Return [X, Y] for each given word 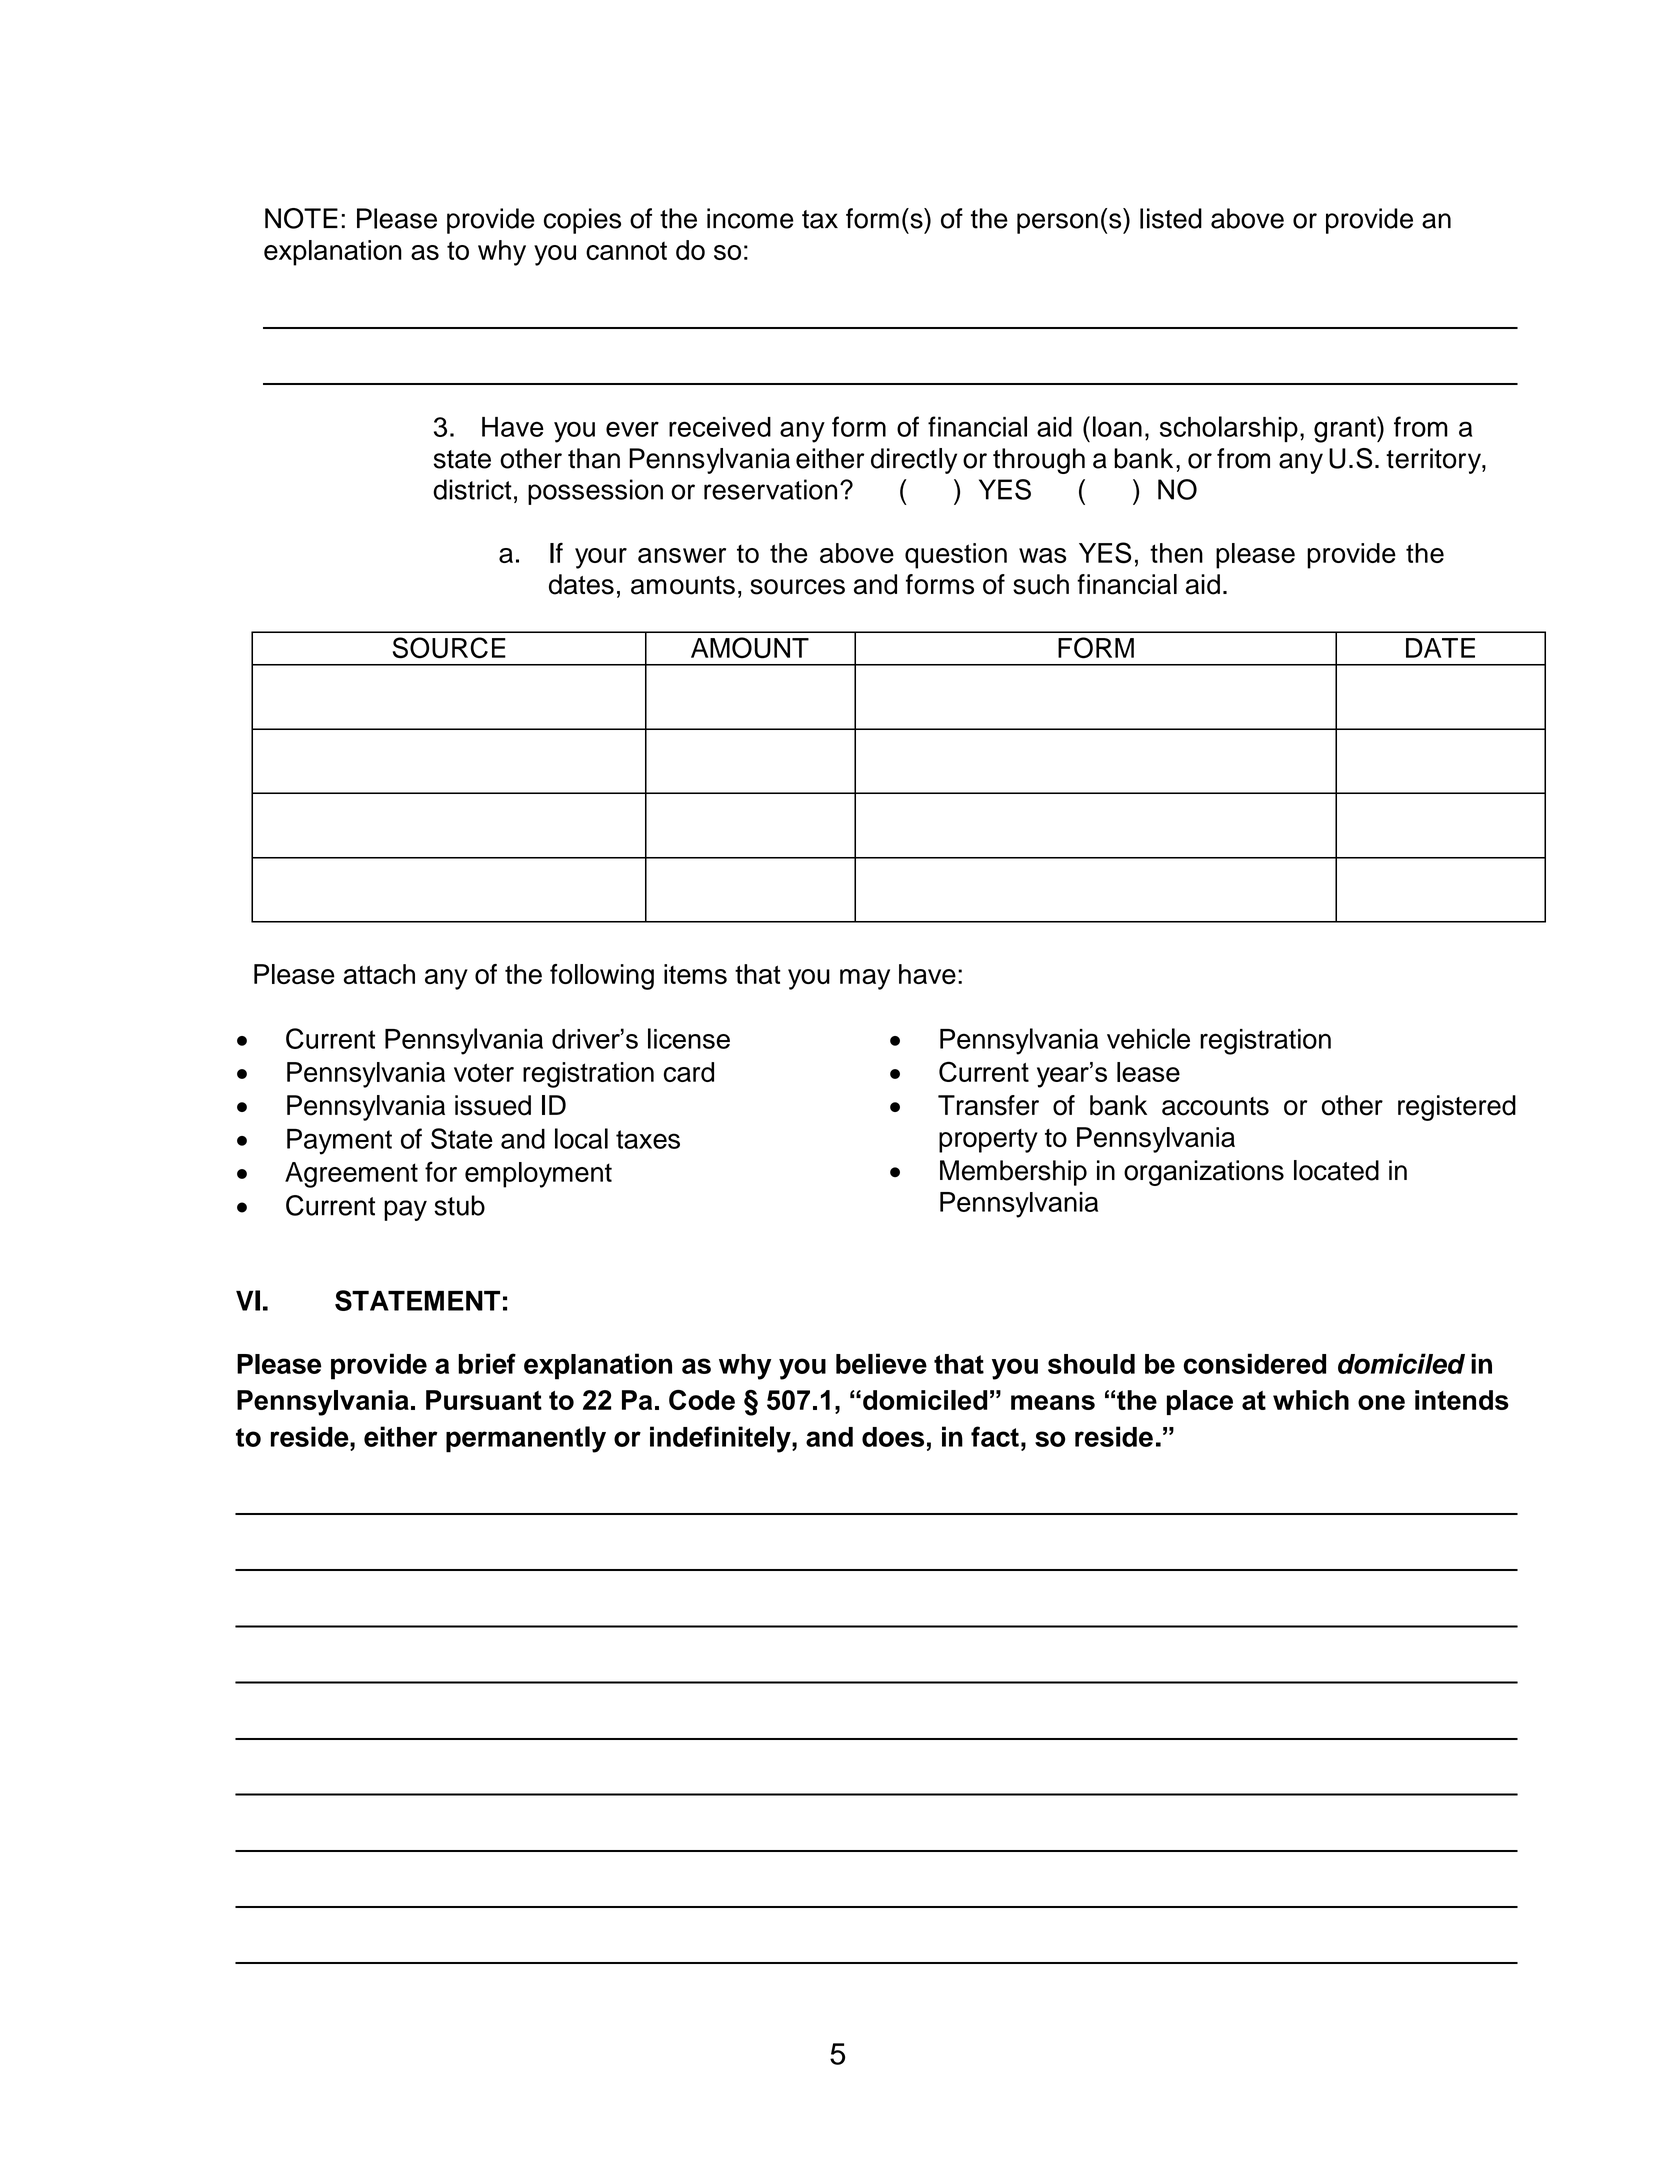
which [1311, 1400]
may [865, 979]
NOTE [301, 218]
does [893, 1437]
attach [379, 974]
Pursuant [484, 1400]
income [750, 218]
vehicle [1148, 1038]
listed [1171, 218]
